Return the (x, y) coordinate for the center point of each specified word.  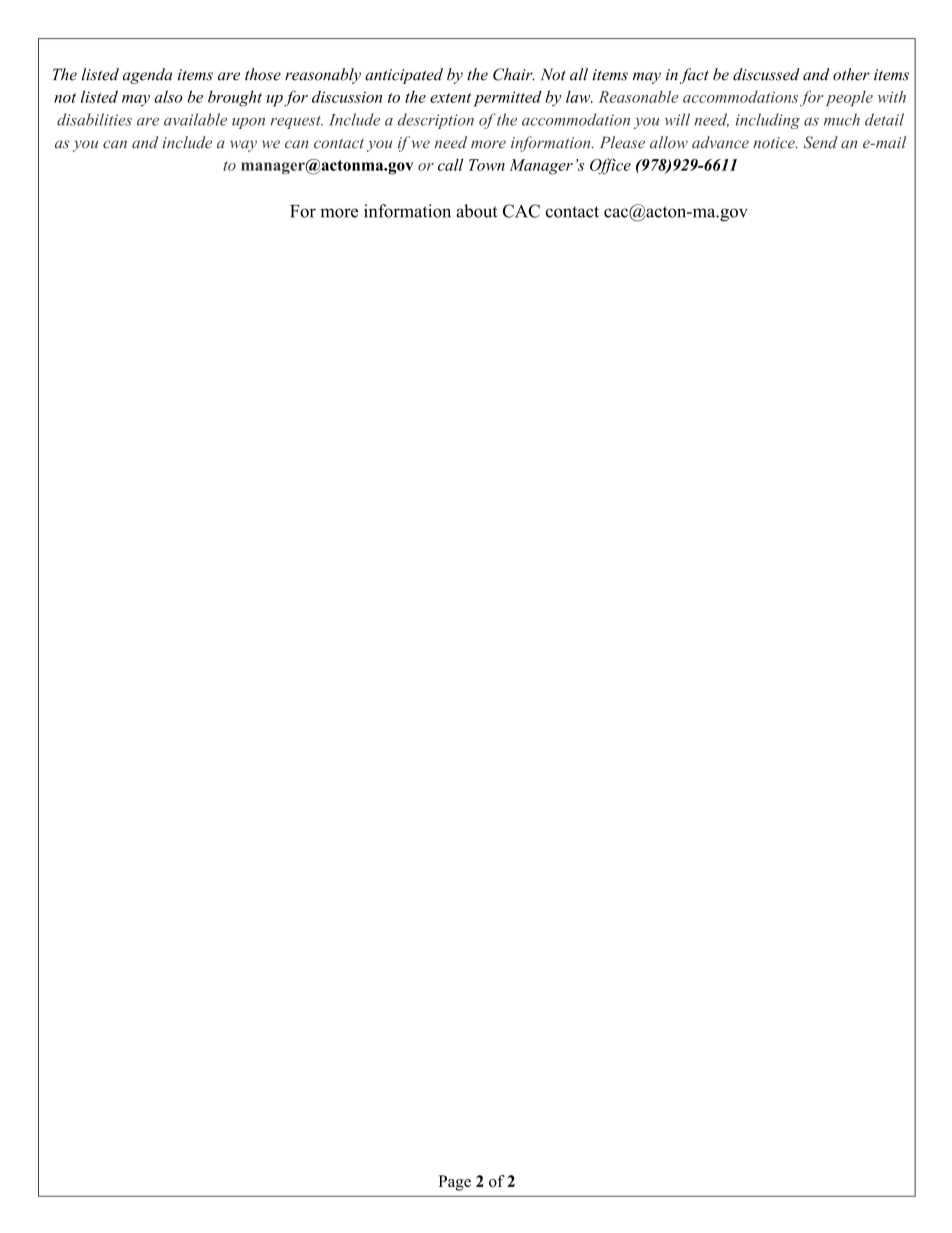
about (476, 211)
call (450, 164)
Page (454, 1183)
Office (610, 166)
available (195, 119)
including (768, 121)
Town (487, 165)
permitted (508, 98)
